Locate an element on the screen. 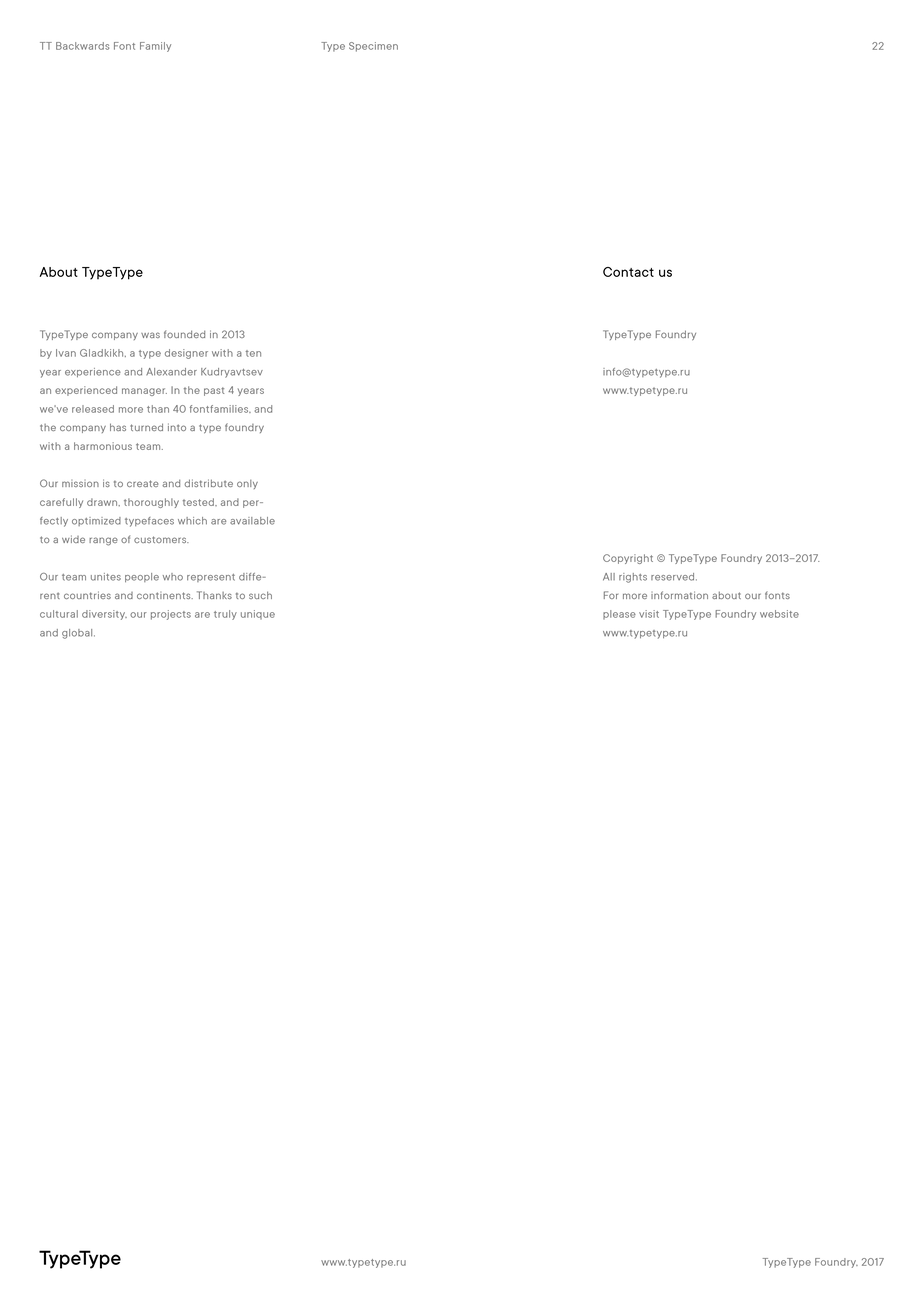  only is located at coordinates (247, 484).
